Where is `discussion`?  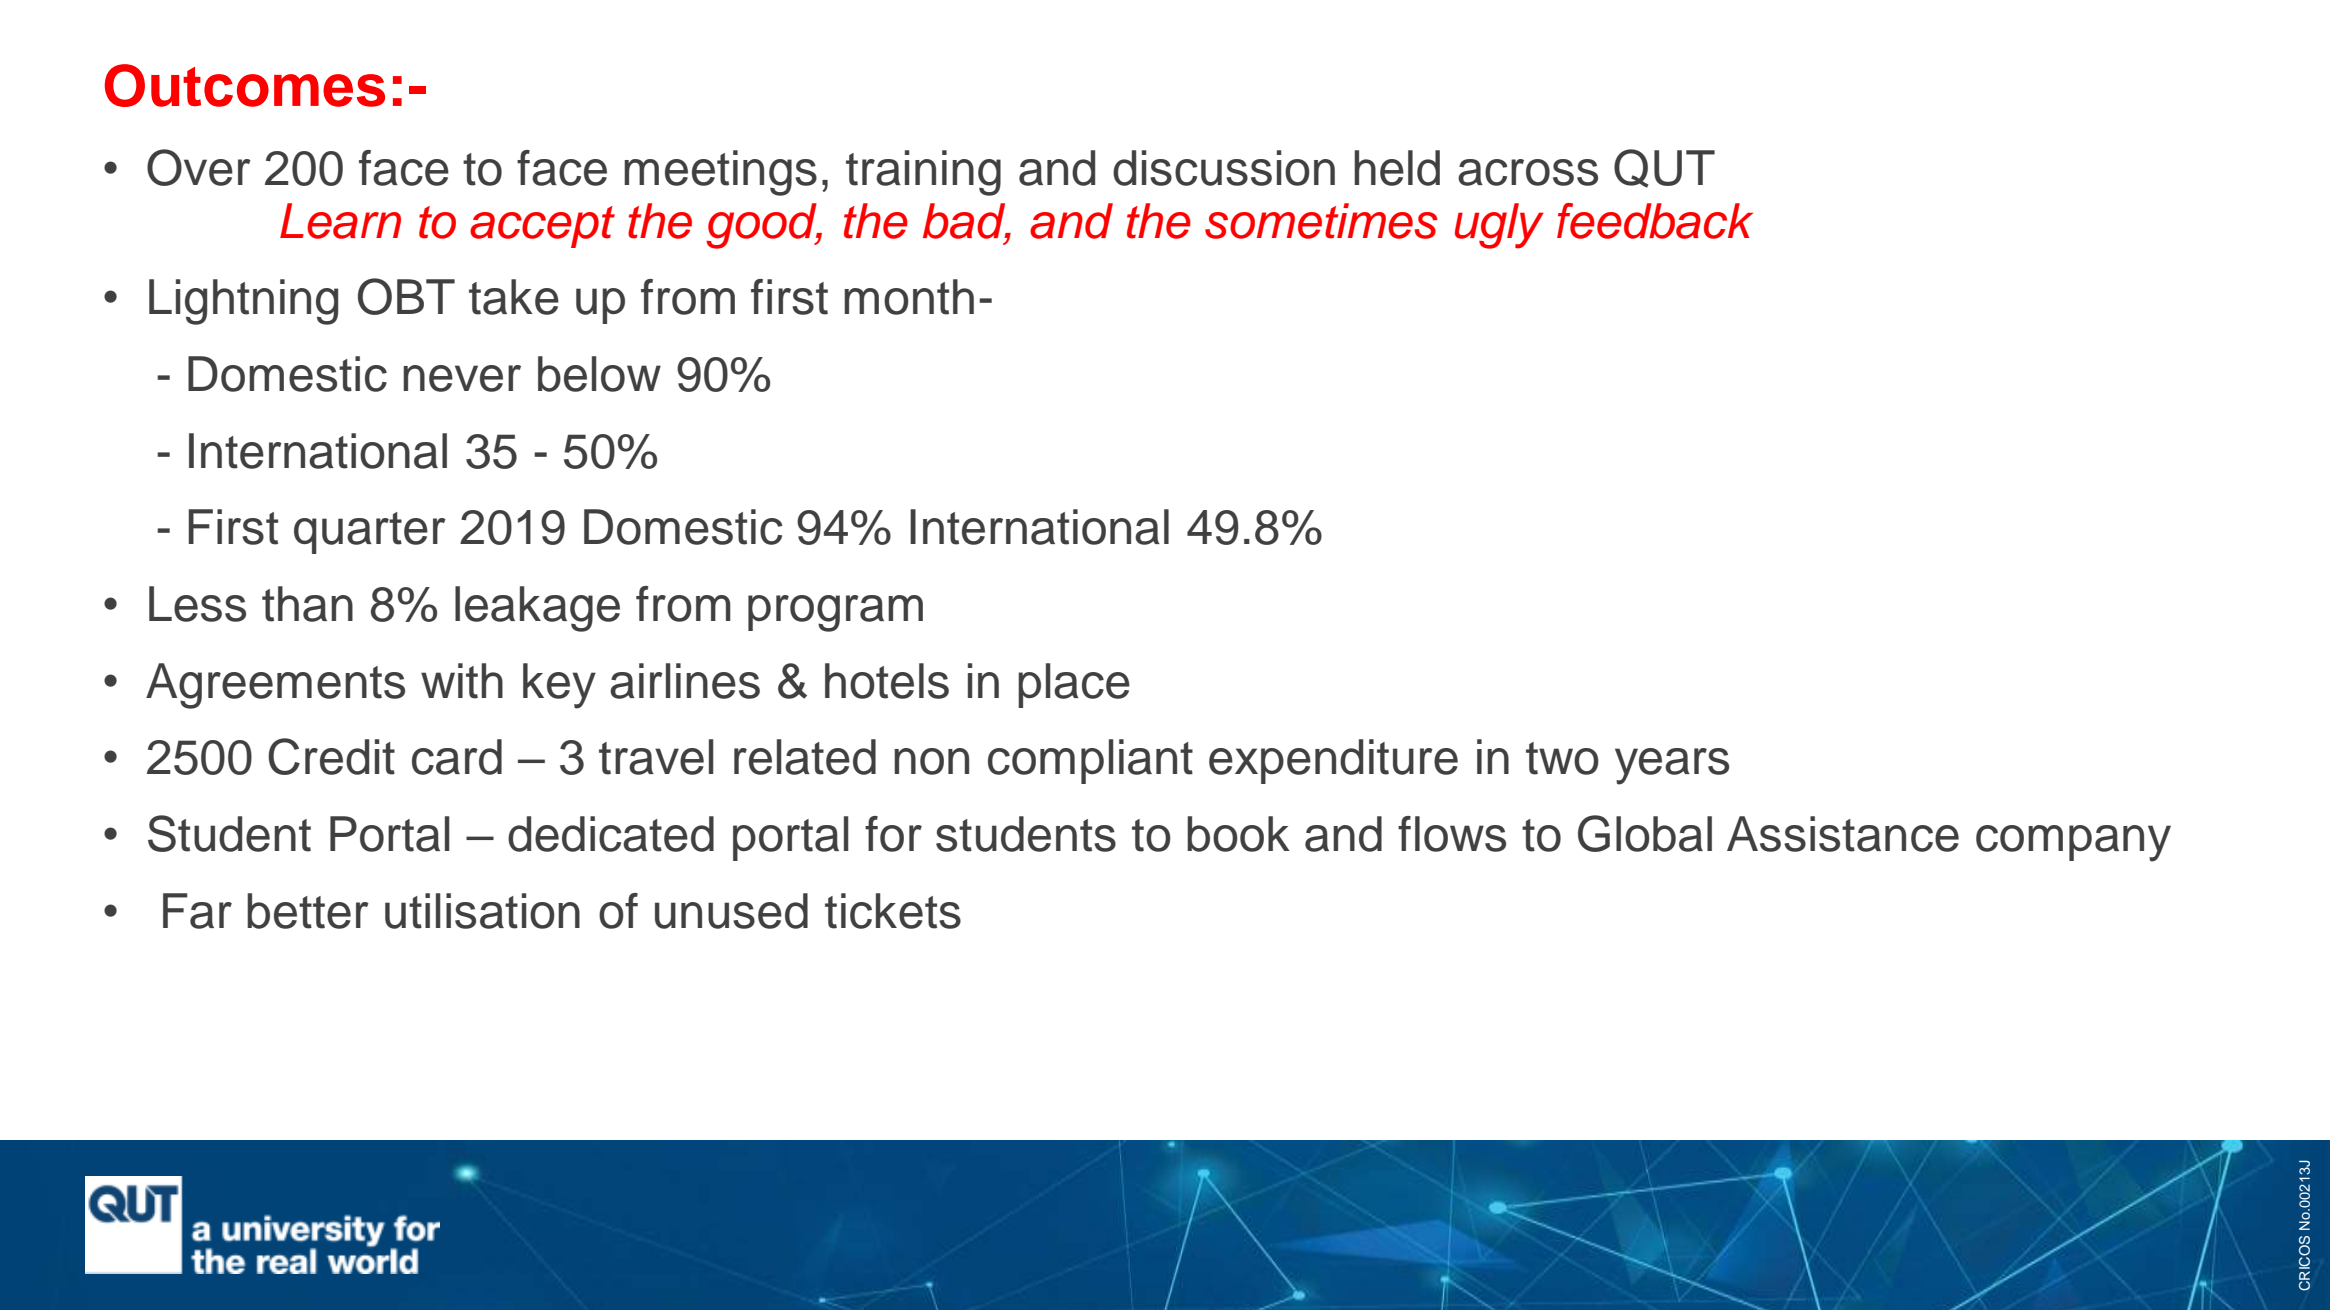
discussion is located at coordinates (1224, 168).
